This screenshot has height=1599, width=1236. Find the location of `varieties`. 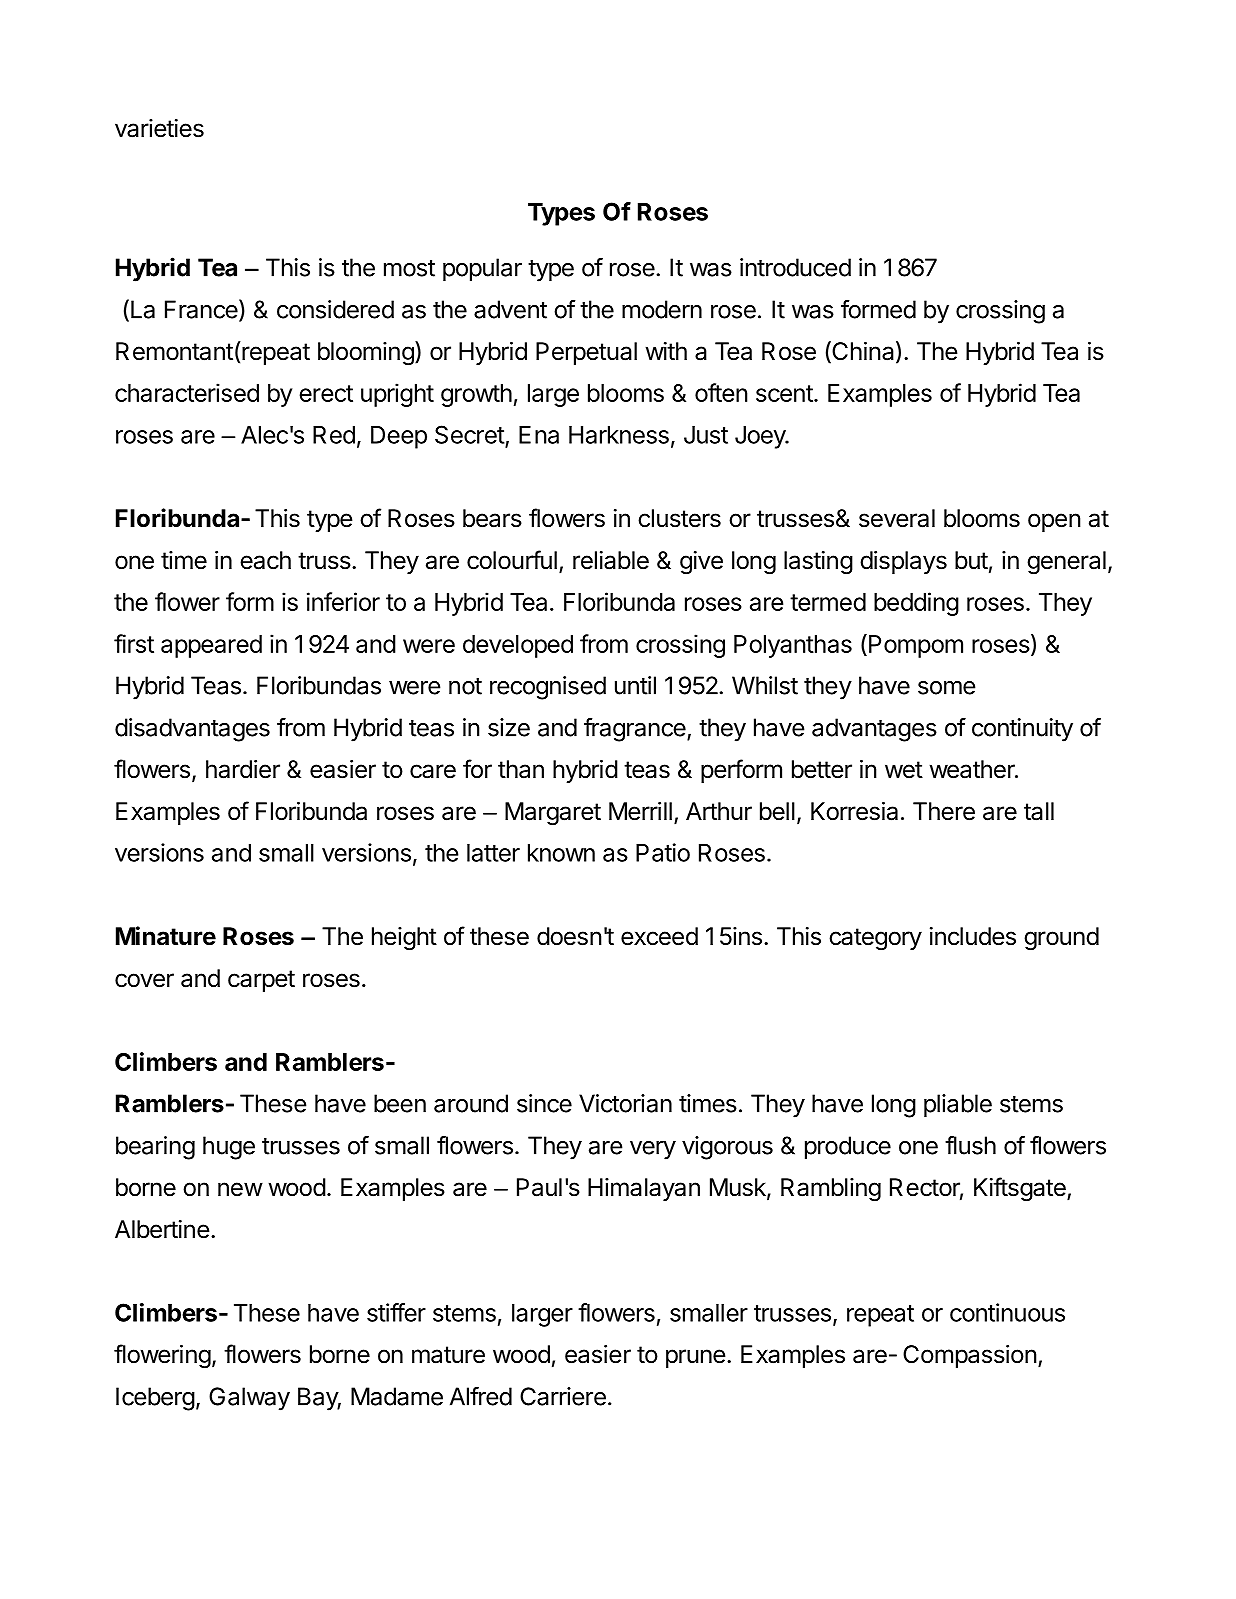

varieties is located at coordinates (159, 128).
